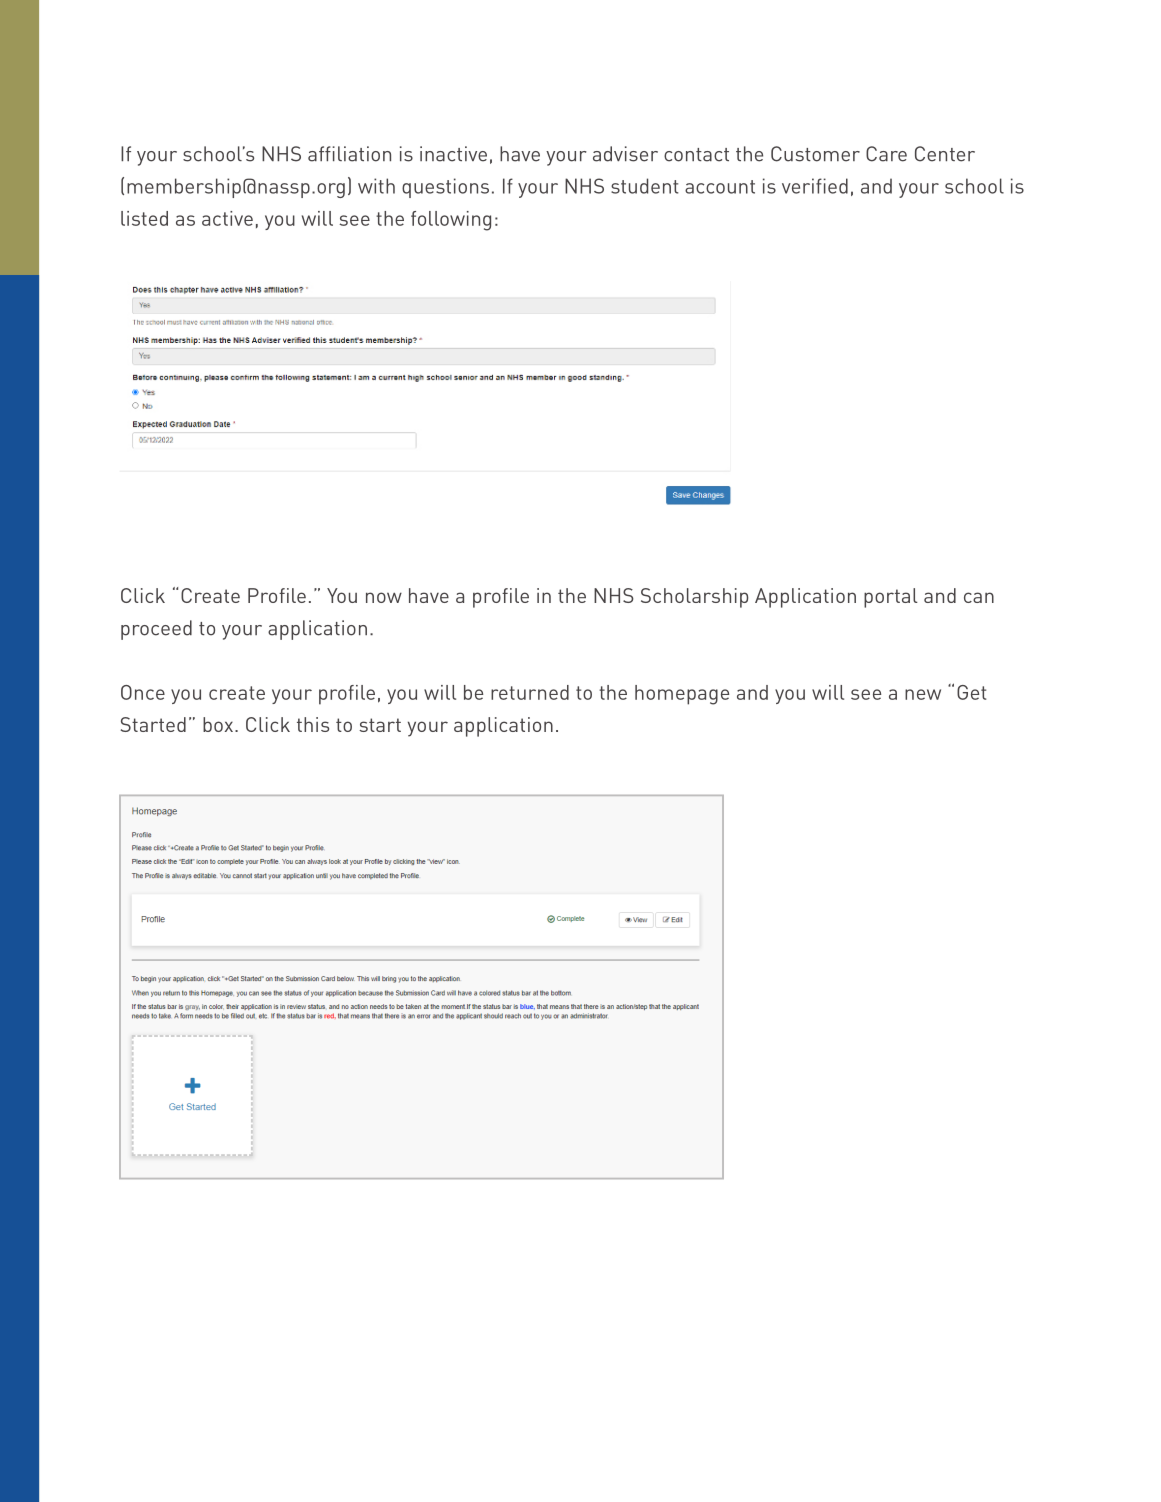 This page has height=1502, width=1161. What do you see at coordinates (886, 154) in the page?
I see `Care` at bounding box center [886, 154].
